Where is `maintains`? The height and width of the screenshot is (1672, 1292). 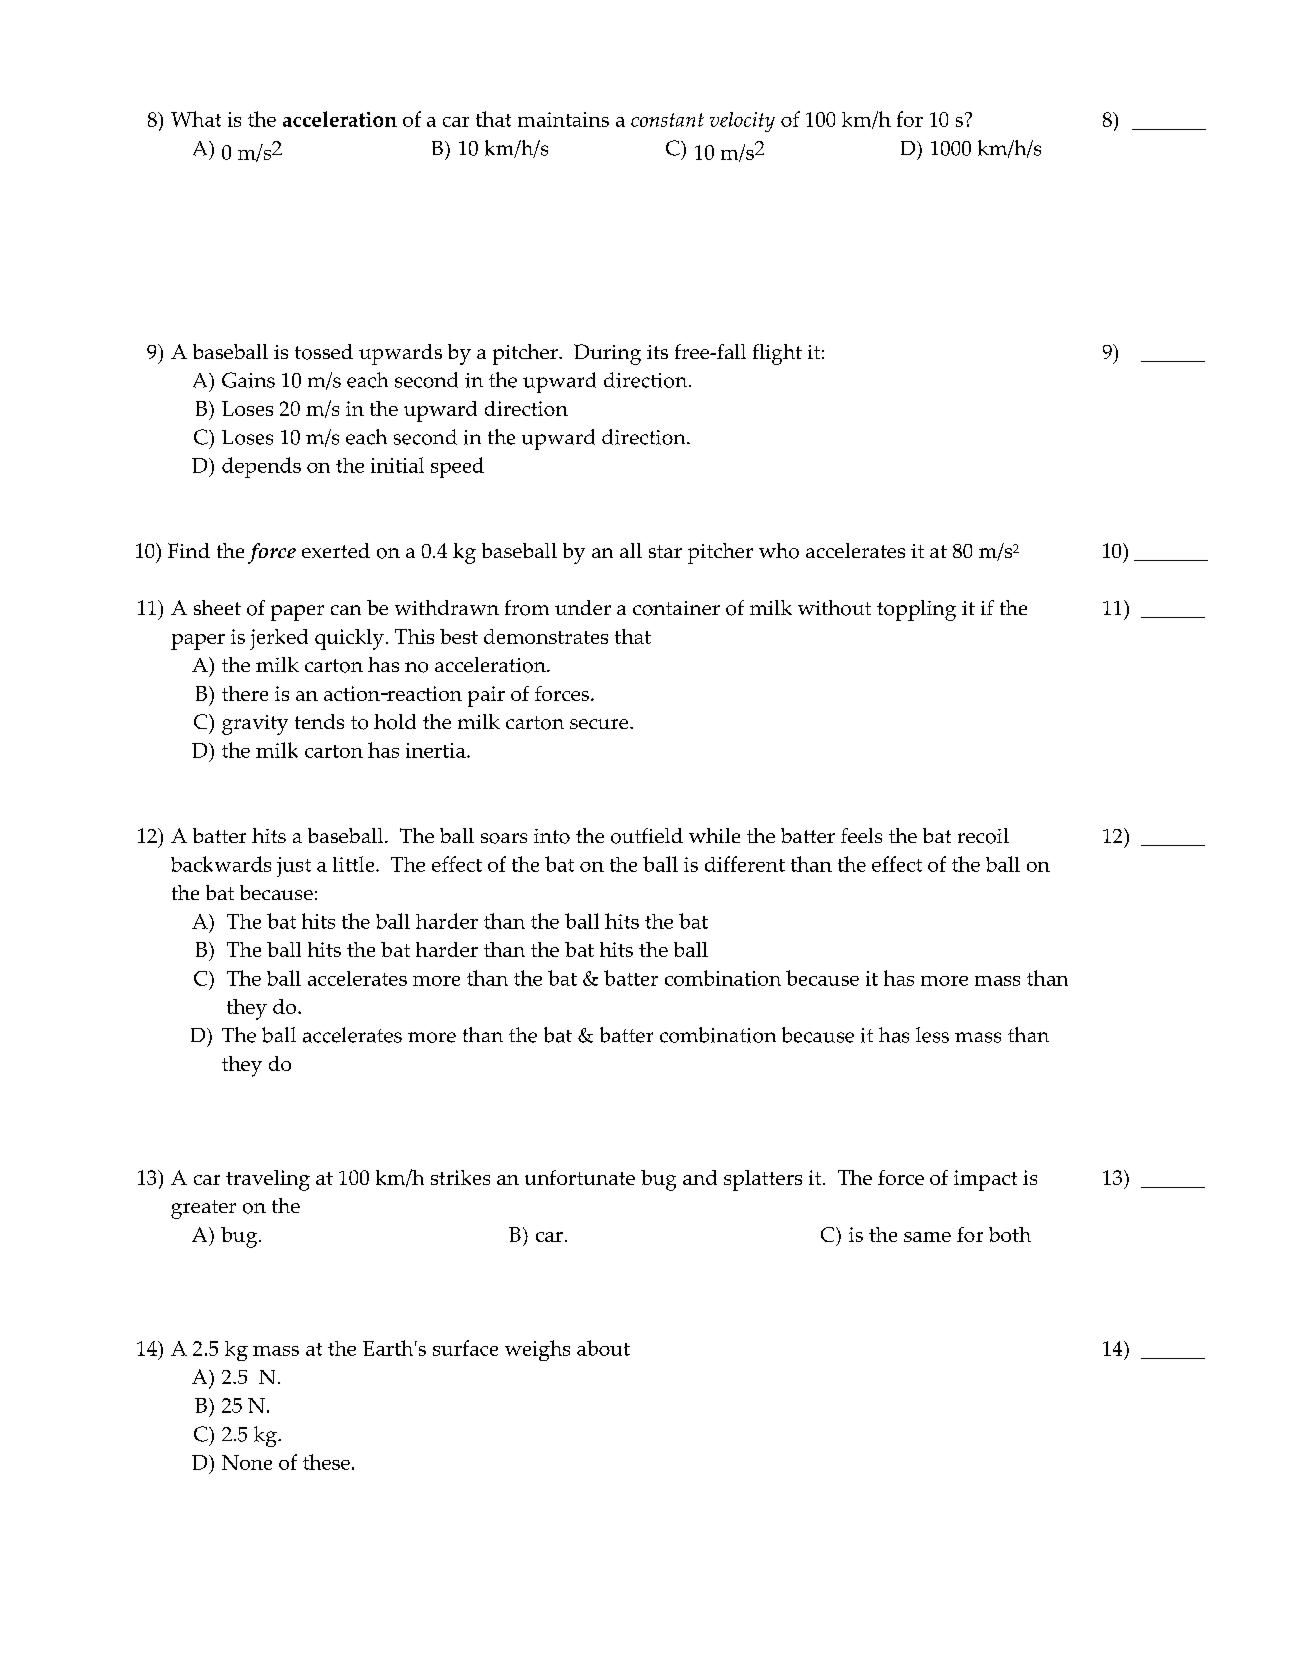 maintains is located at coordinates (563, 119).
